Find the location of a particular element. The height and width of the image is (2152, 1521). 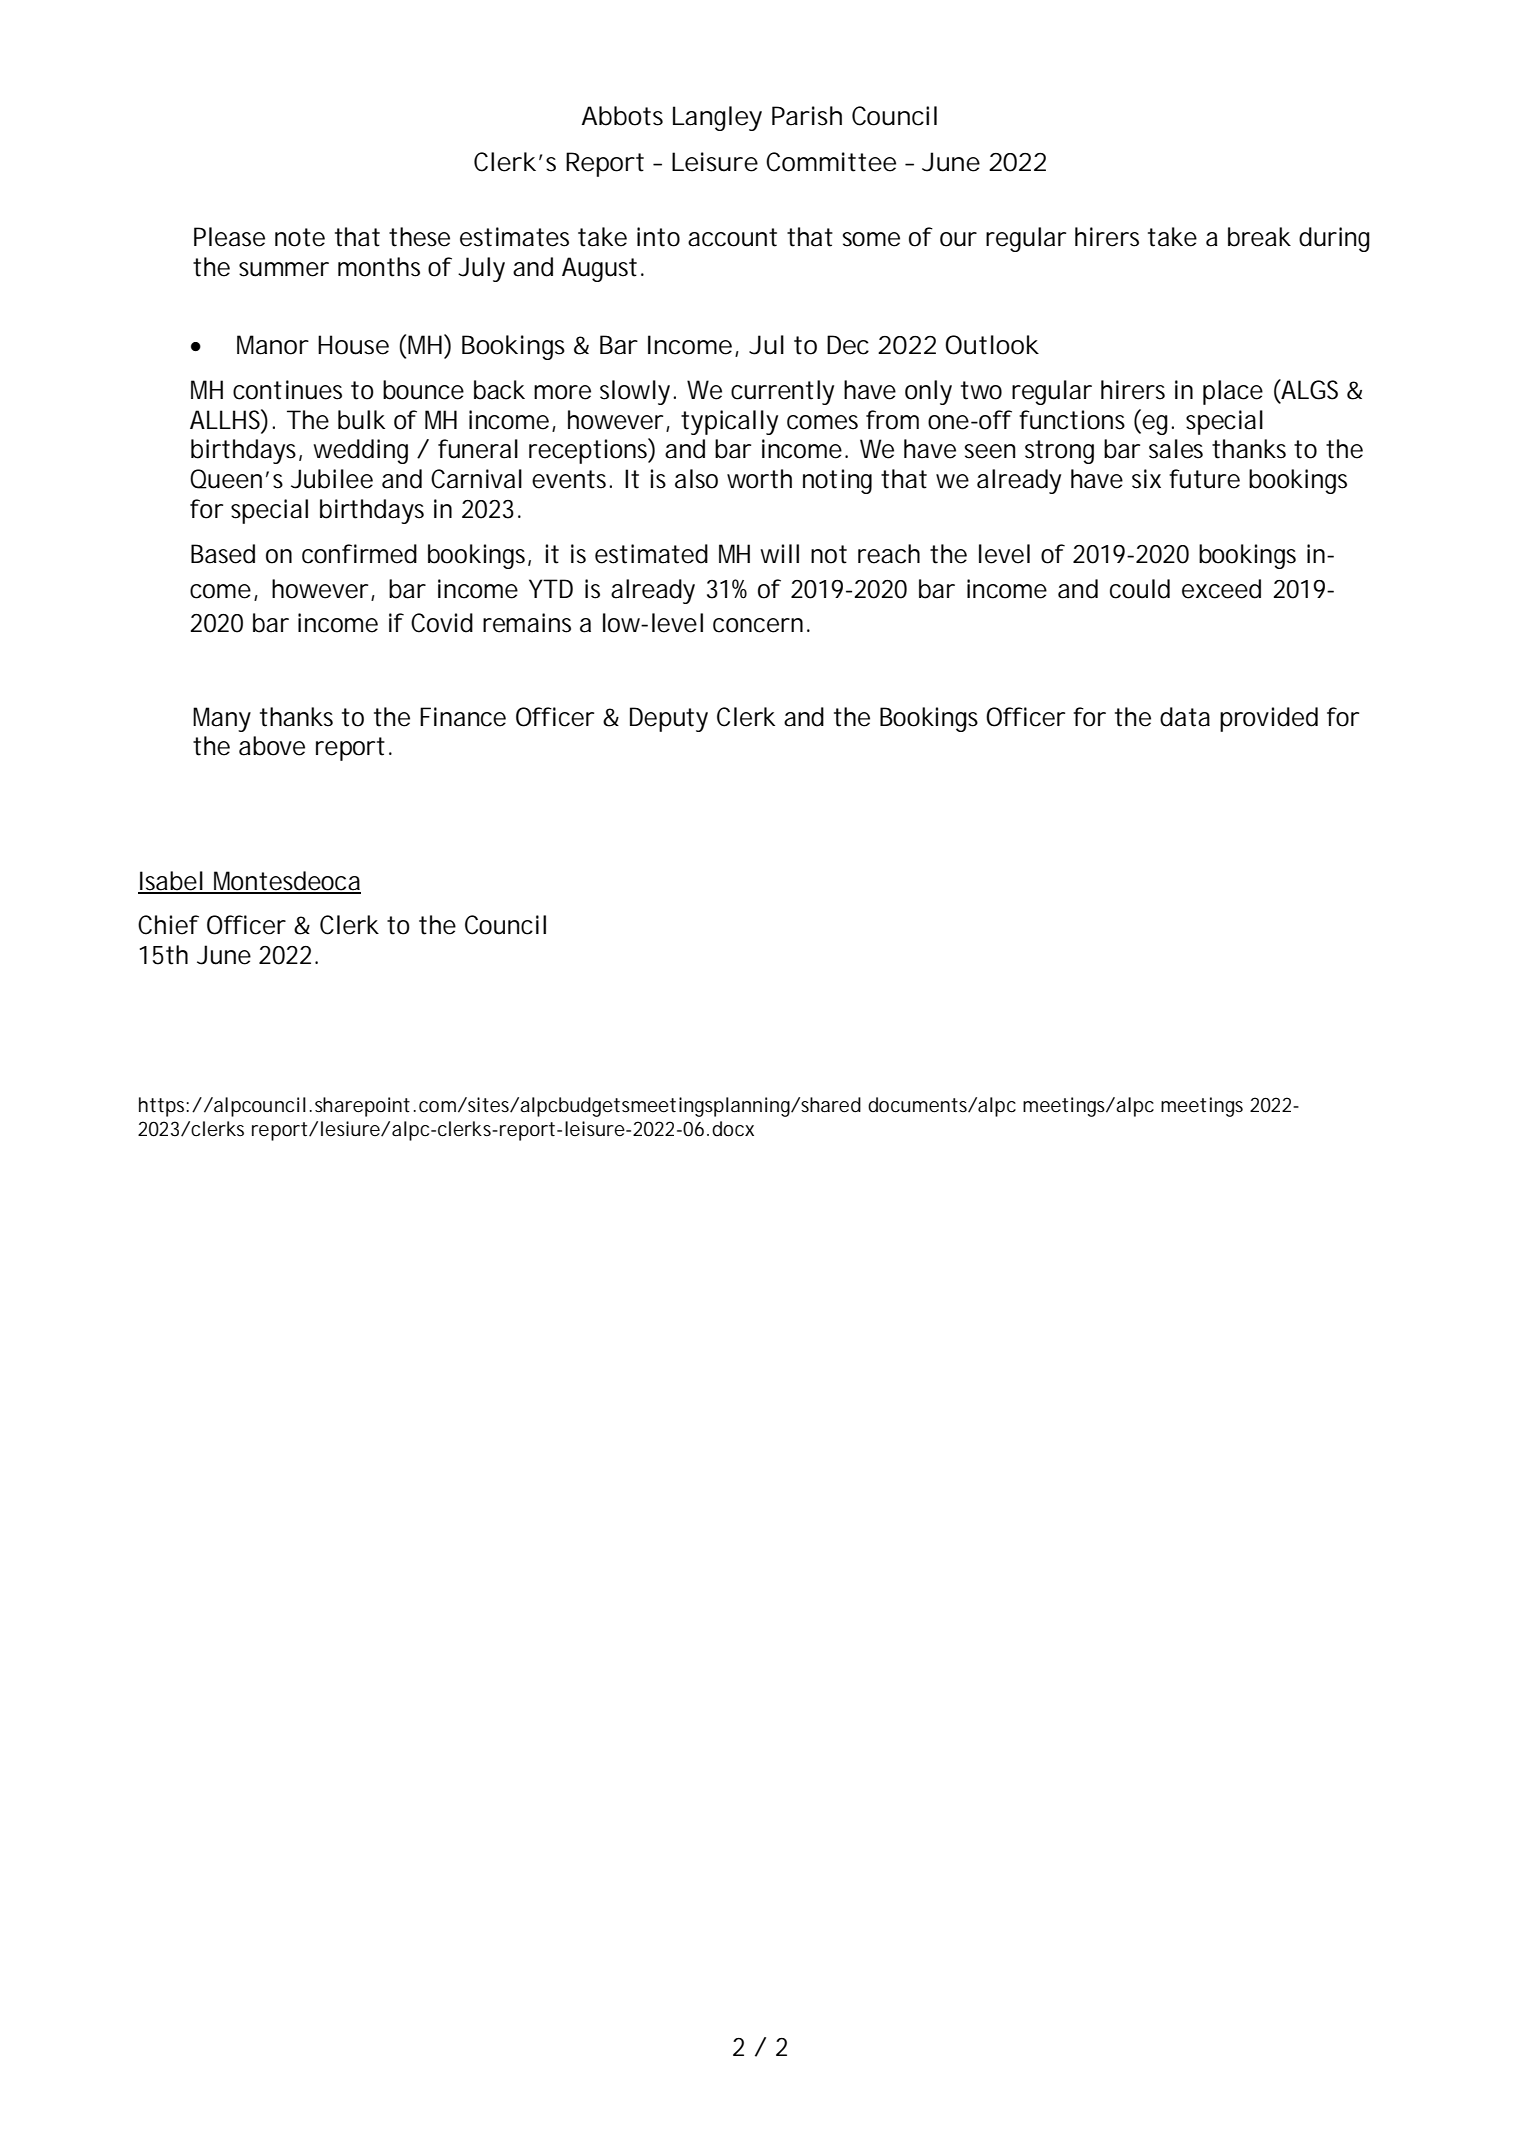

break is located at coordinates (1259, 237).
